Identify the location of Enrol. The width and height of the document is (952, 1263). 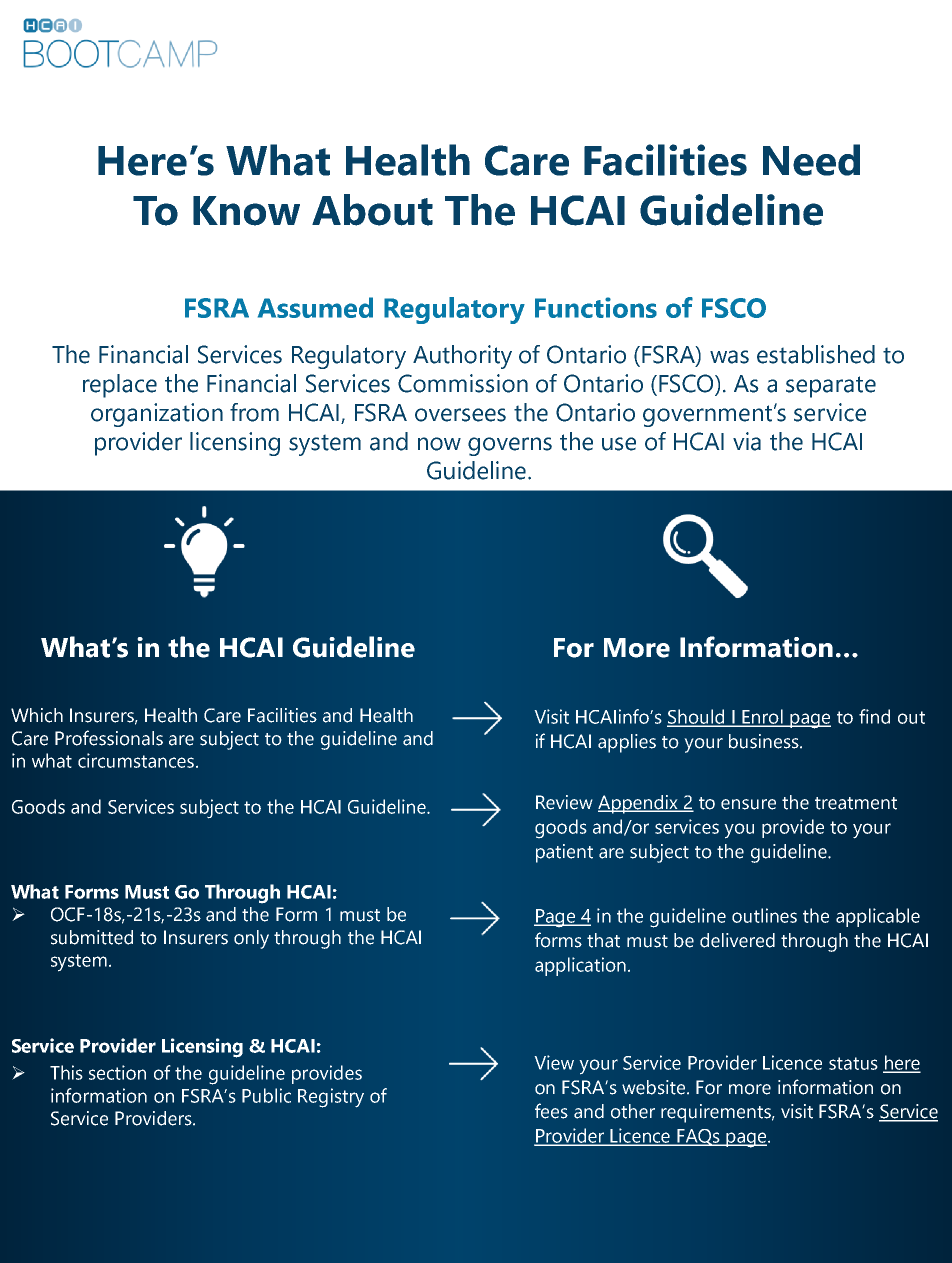
(762, 717).
